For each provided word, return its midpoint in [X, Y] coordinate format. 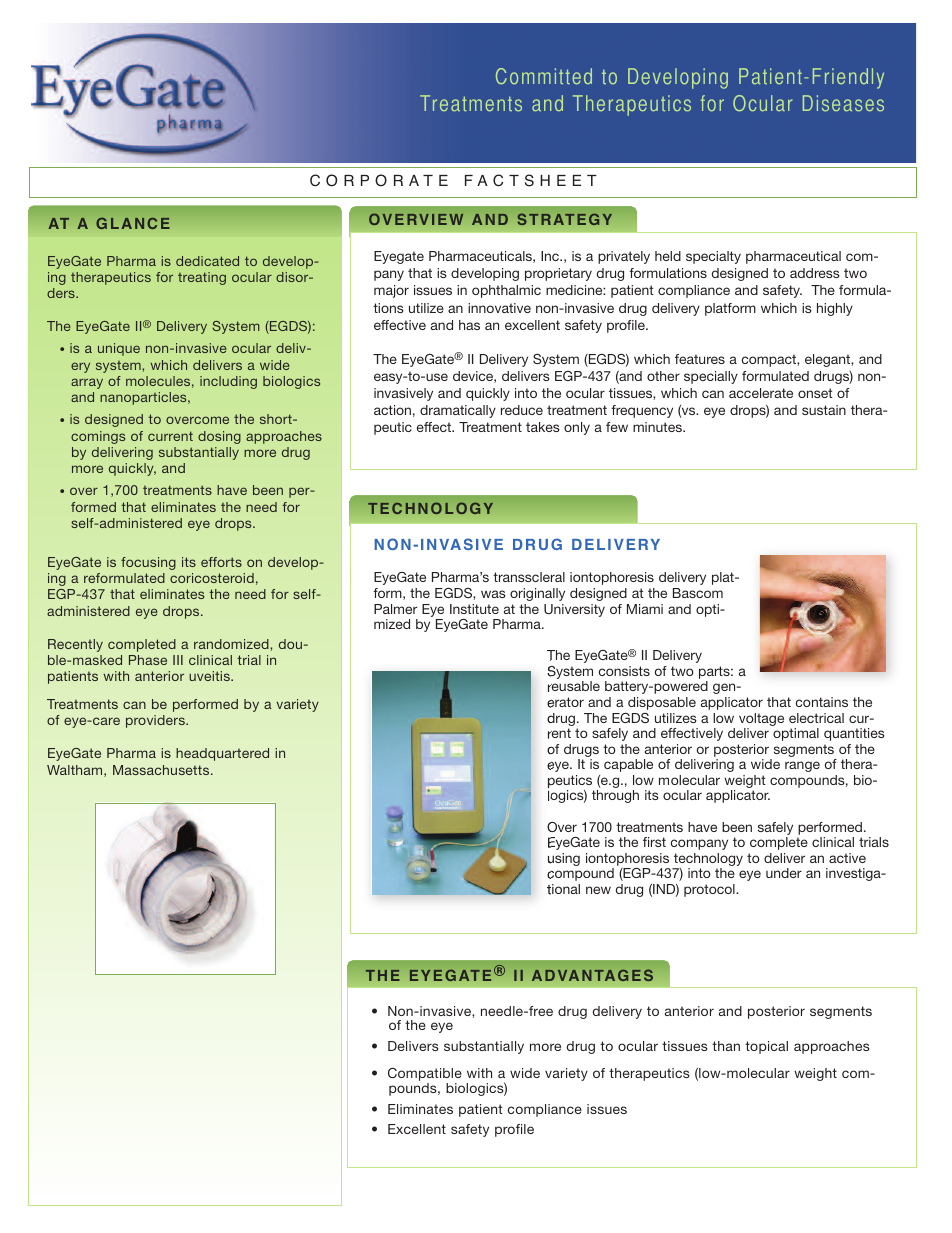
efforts [221, 562]
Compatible [425, 1074]
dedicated [207, 261]
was [493, 594]
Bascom [698, 593]
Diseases [843, 103]
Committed [544, 76]
